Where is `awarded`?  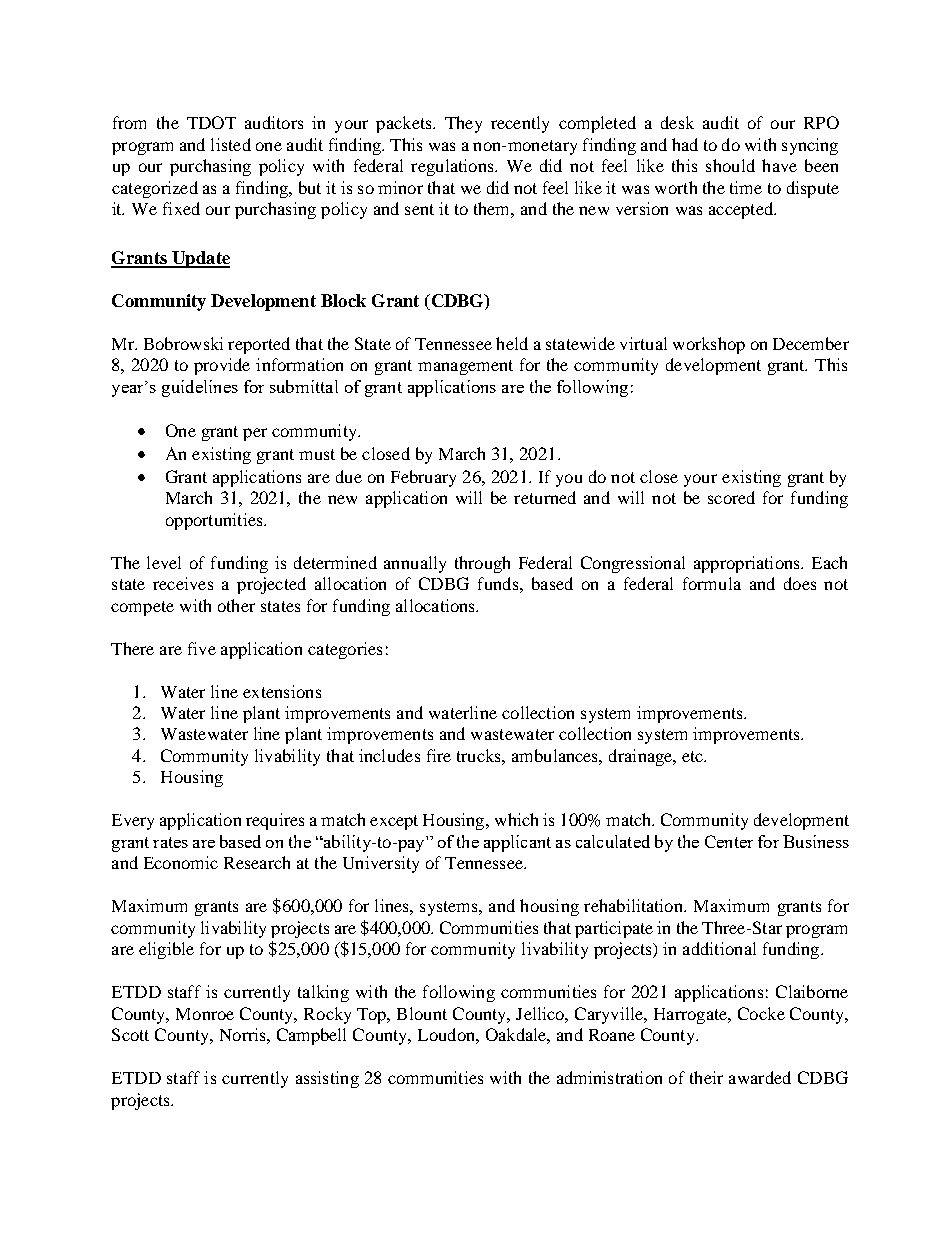
awarded is located at coordinates (760, 1077).
